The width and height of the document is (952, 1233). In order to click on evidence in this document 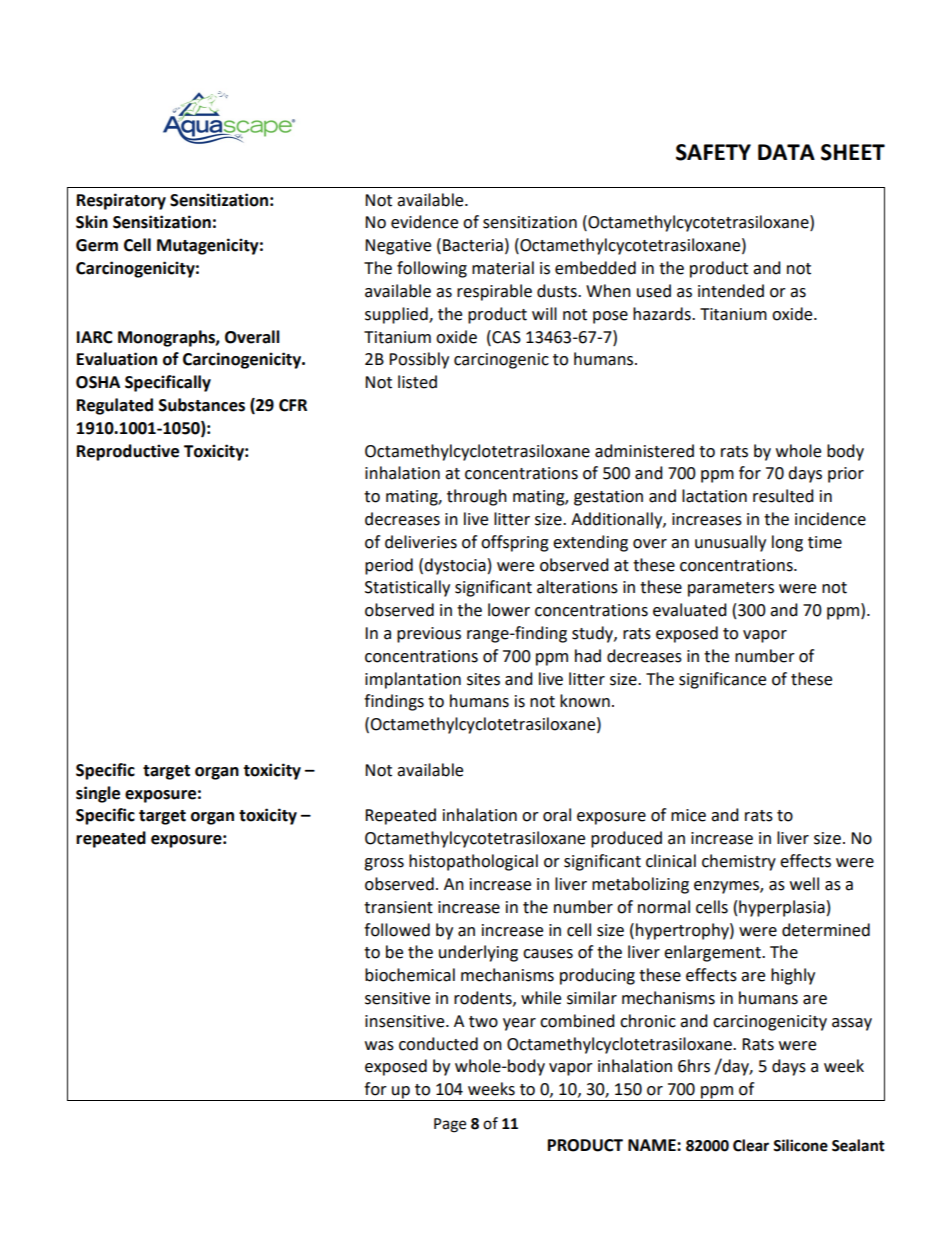, I will do `click(424, 222)`.
